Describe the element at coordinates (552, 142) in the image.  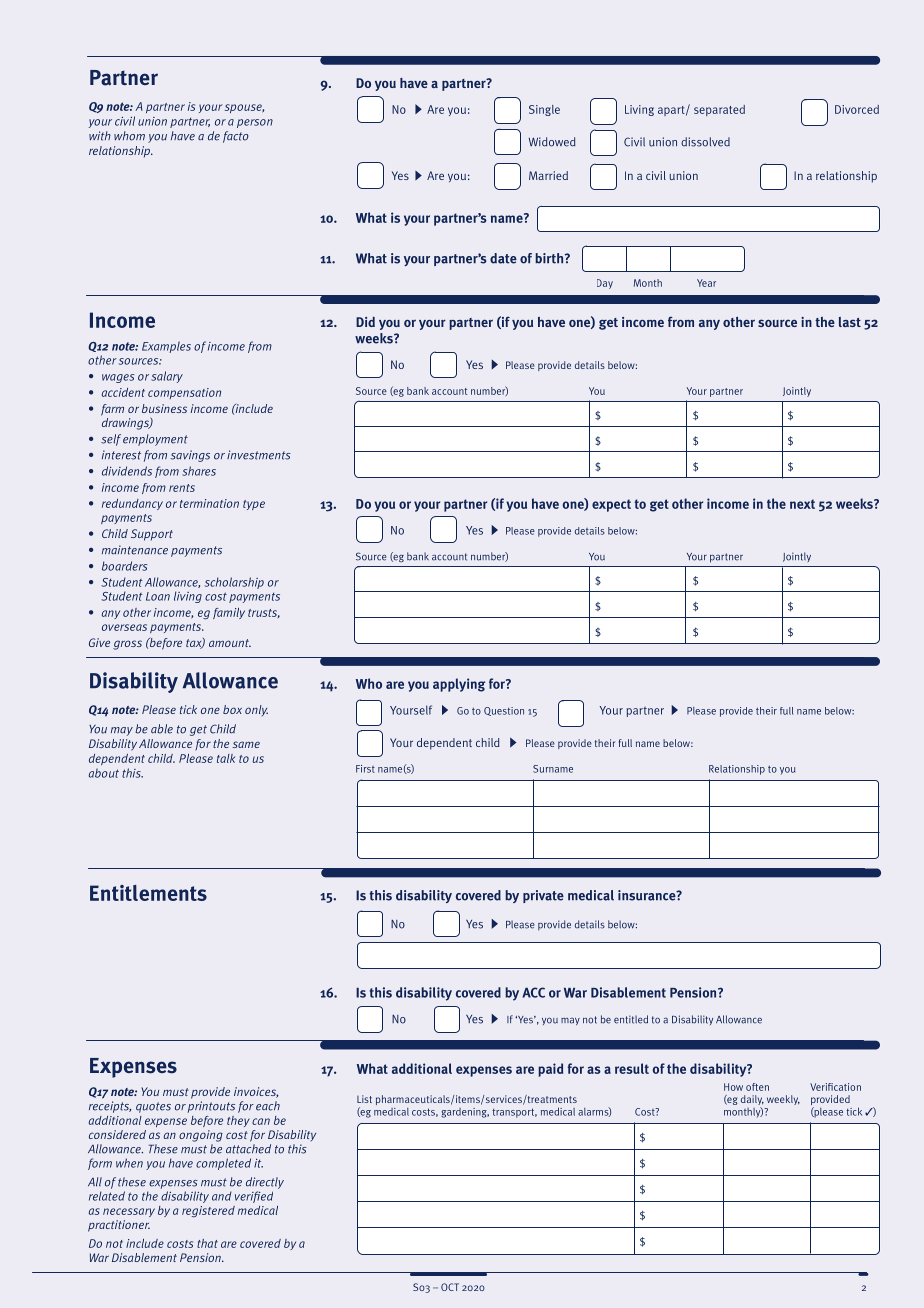
I see `Widowed` at that location.
